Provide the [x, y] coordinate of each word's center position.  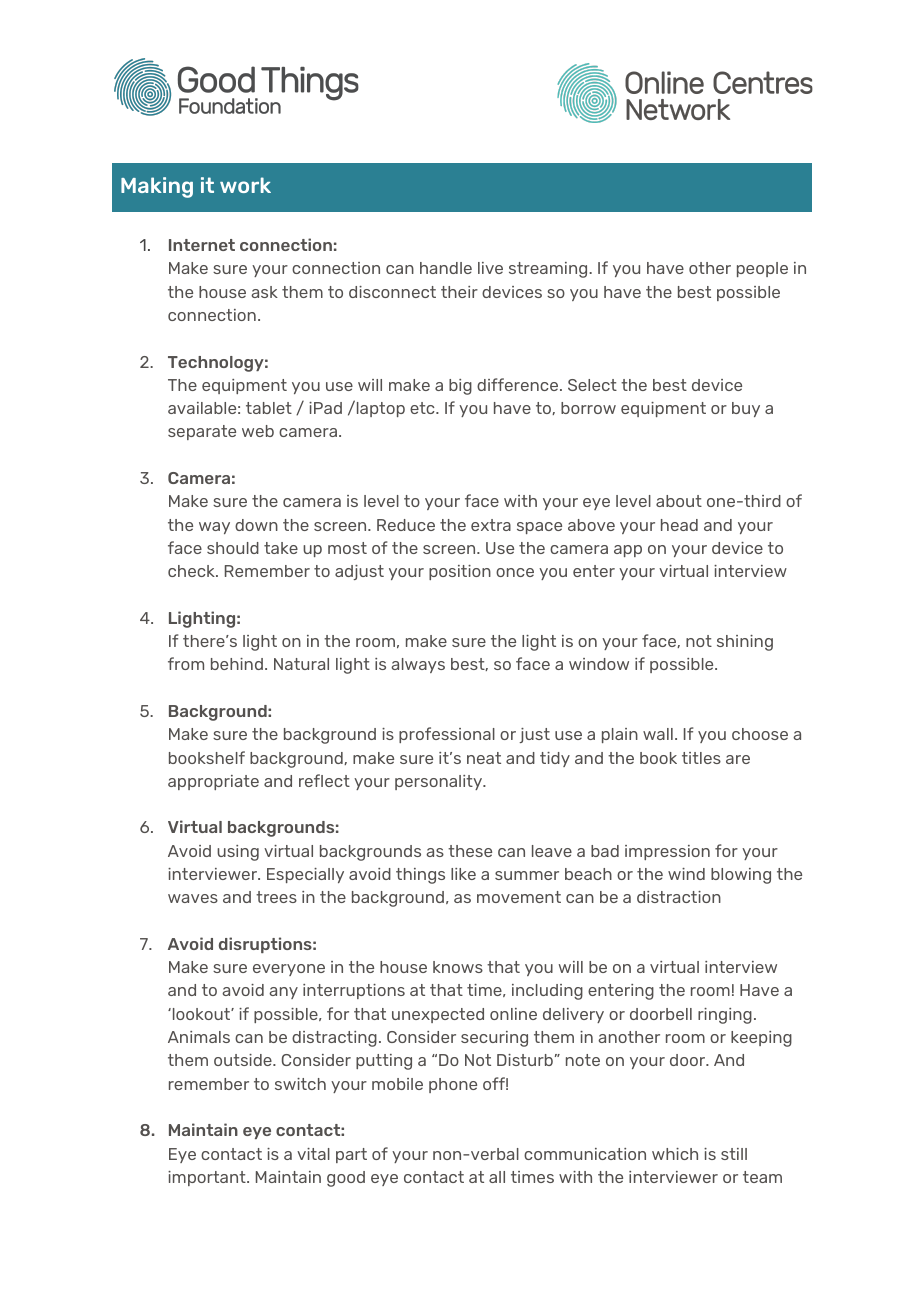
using [238, 853]
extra [491, 525]
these [470, 851]
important [208, 1178]
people [762, 269]
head [679, 525]
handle [446, 268]
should [233, 548]
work [245, 185]
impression [667, 852]
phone [453, 1085]
